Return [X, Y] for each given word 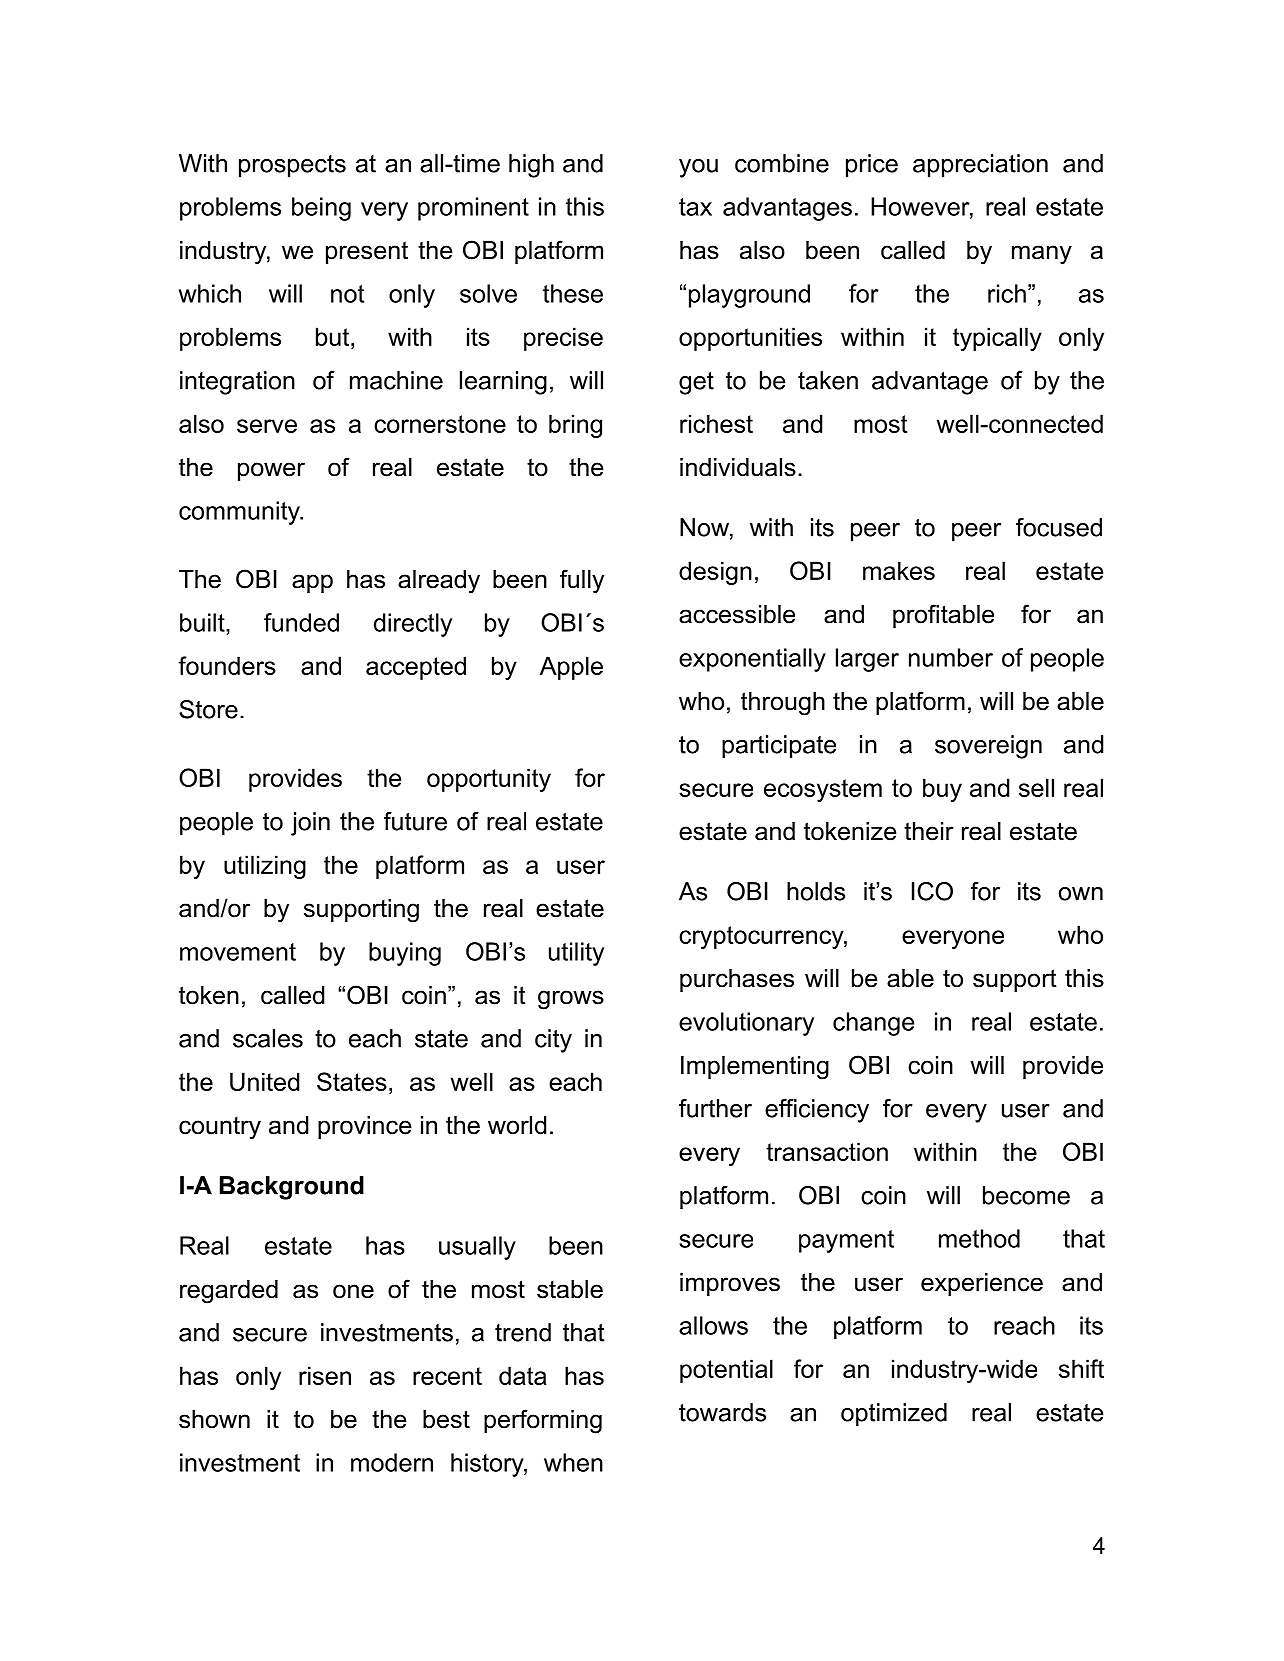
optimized [894, 1414]
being [321, 209]
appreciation [980, 166]
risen [325, 1375]
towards [722, 1412]
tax [695, 207]
